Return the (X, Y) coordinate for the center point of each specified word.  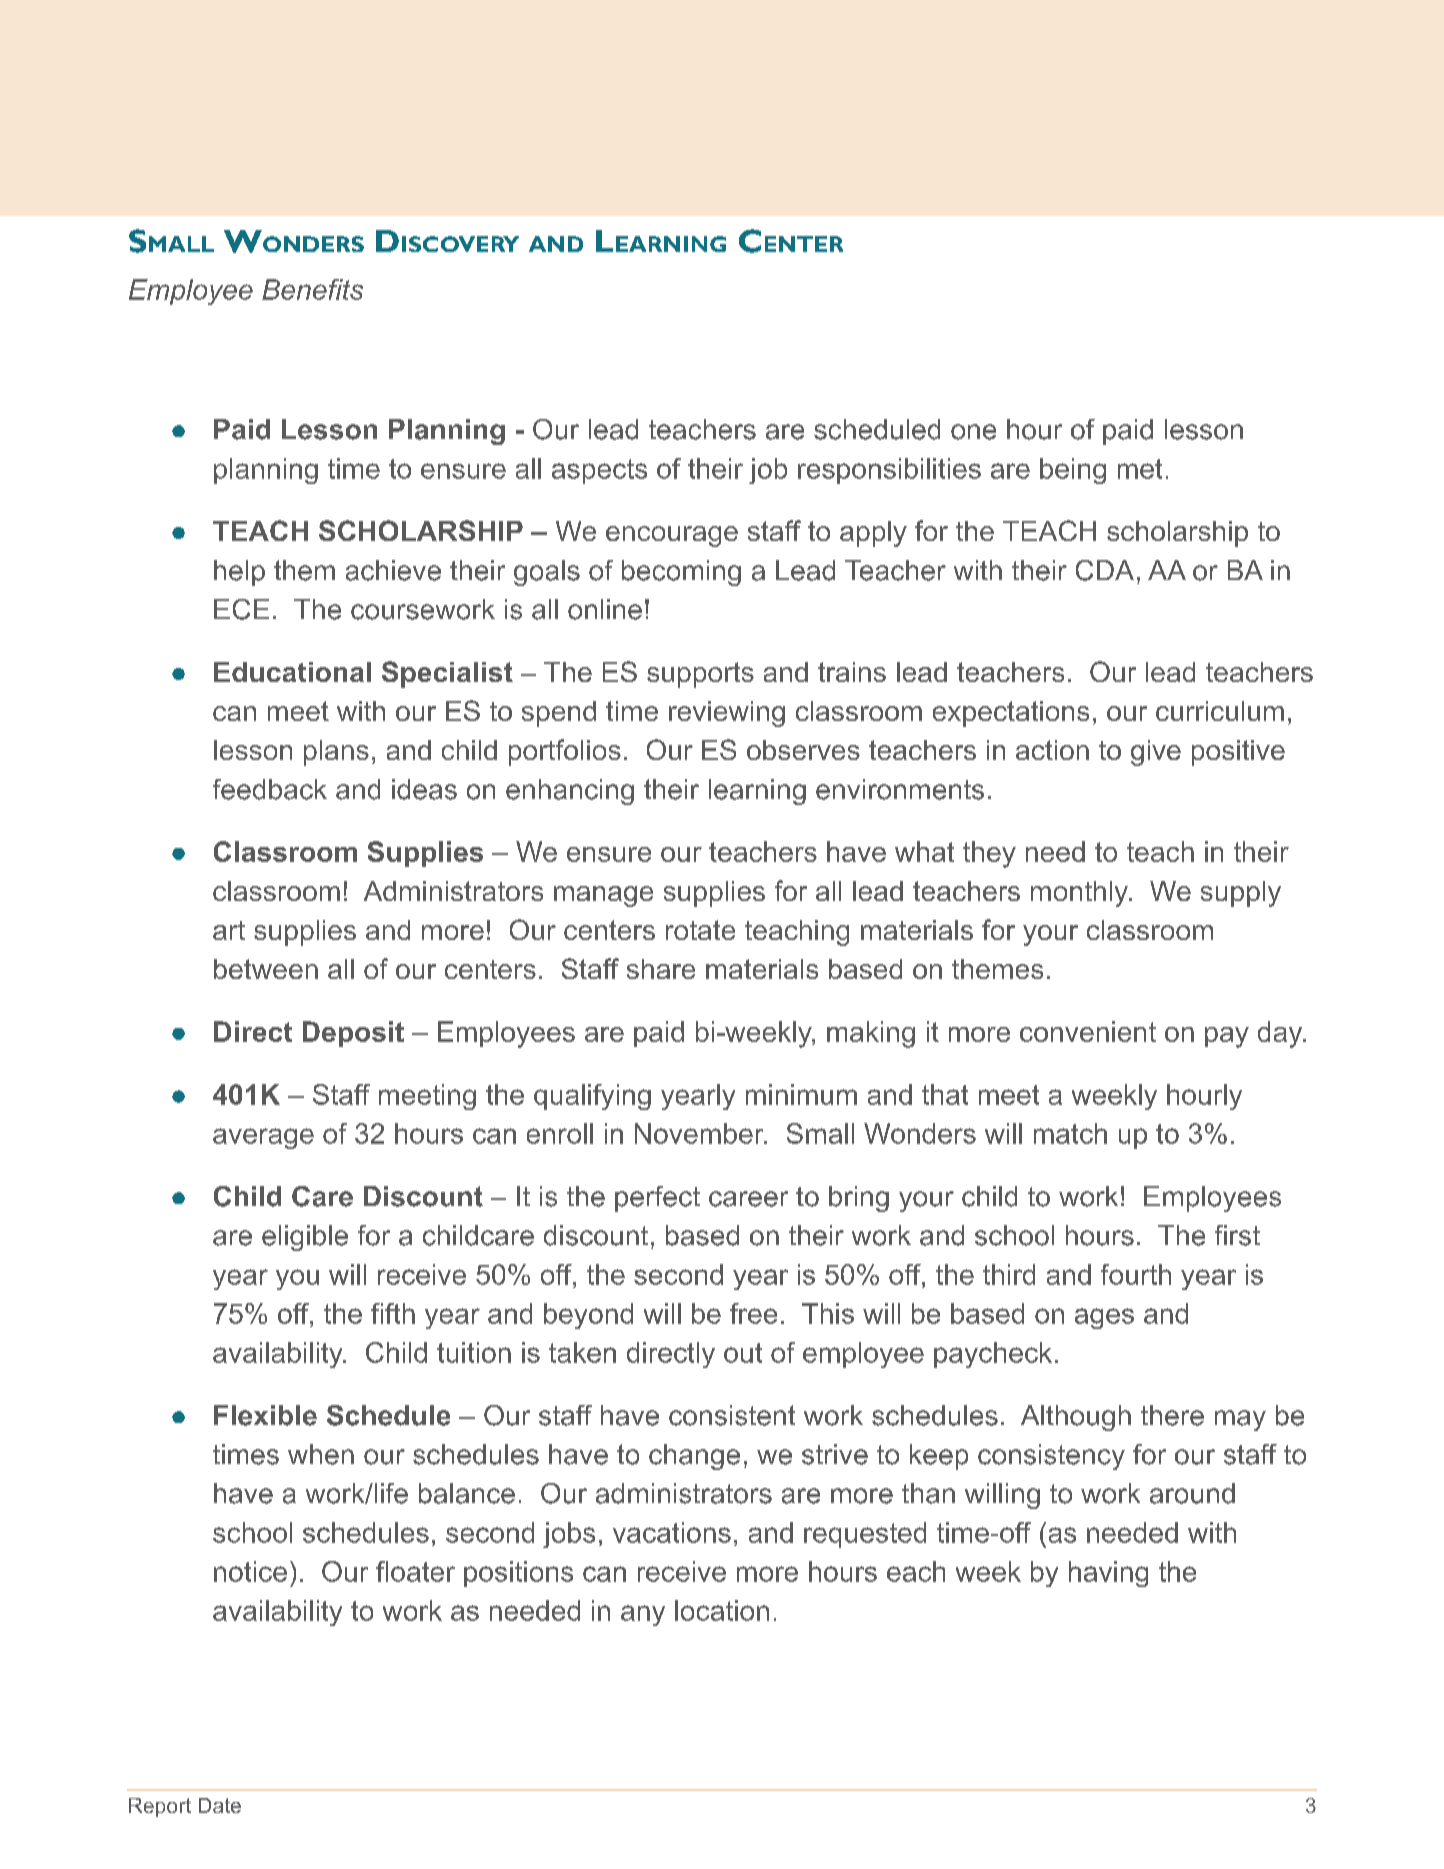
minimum (801, 1094)
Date (220, 1805)
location (722, 1610)
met (1140, 469)
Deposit (353, 1034)
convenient (1088, 1031)
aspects (599, 471)
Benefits (312, 289)
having (1108, 1574)
